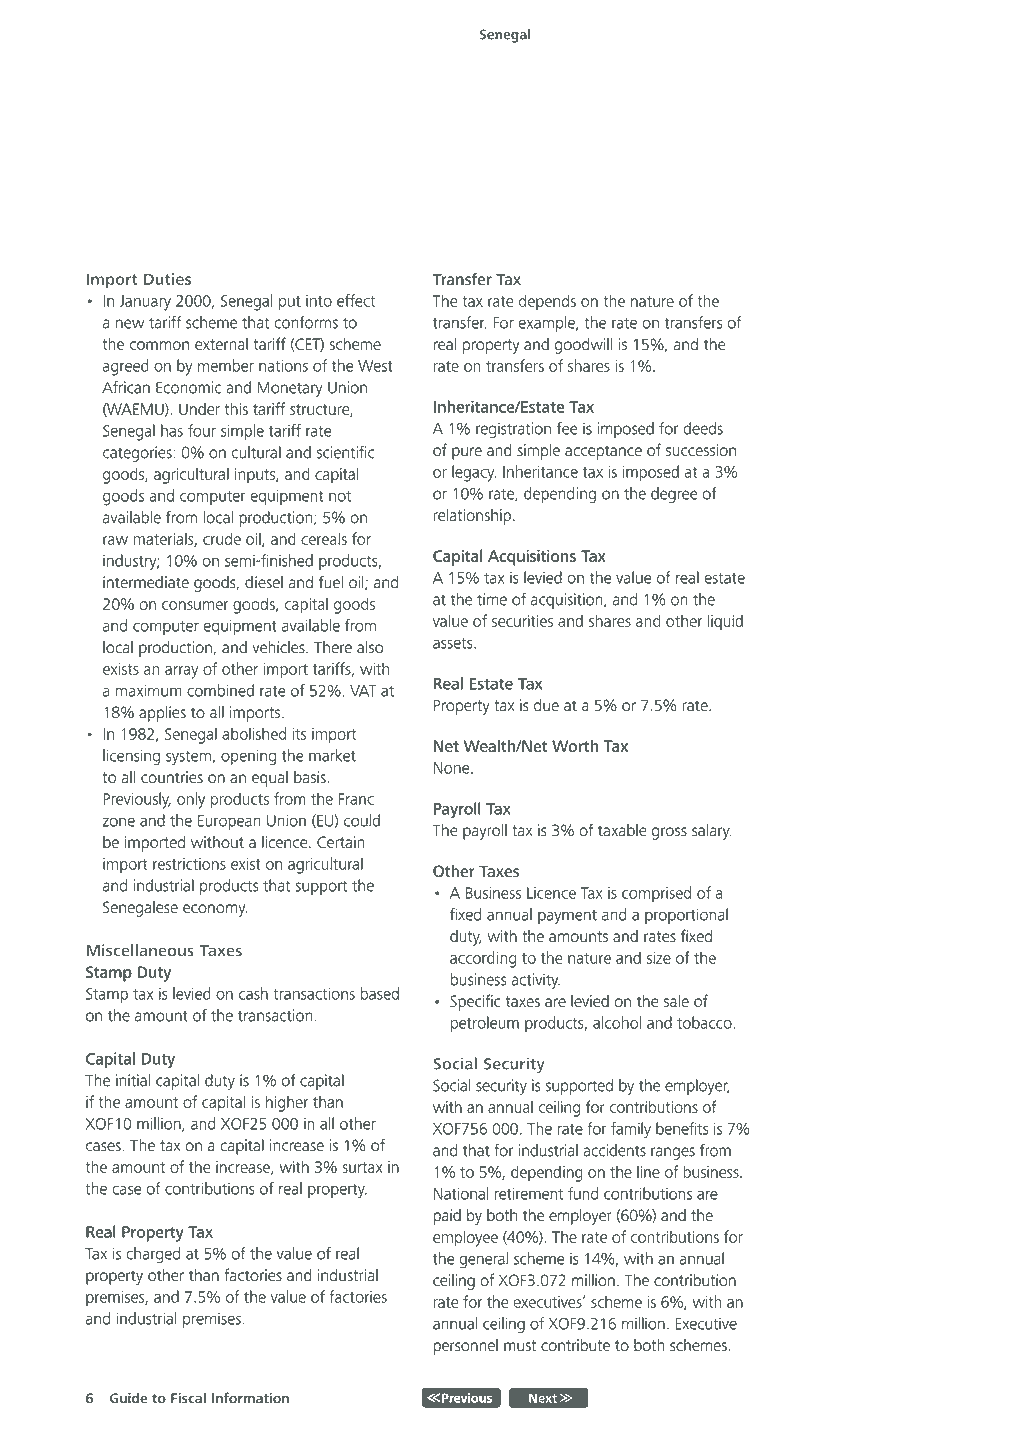 Image resolution: width=1010 pixels, height=1432 pixels. What do you see at coordinates (584, 346) in the screenshot?
I see `goodwill` at bounding box center [584, 346].
